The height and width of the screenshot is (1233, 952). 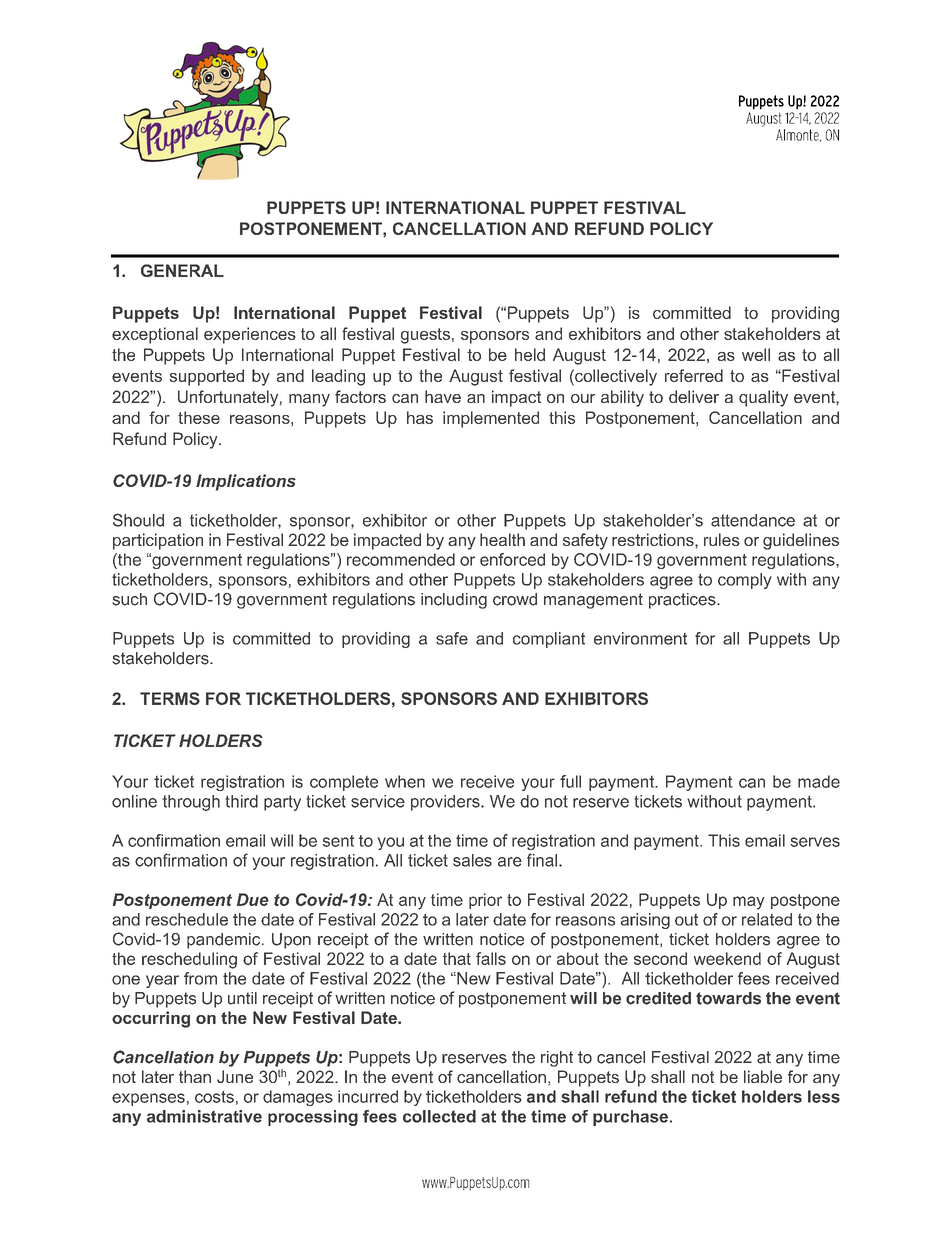 What do you see at coordinates (640, 638) in the screenshot?
I see `environment` at bounding box center [640, 638].
